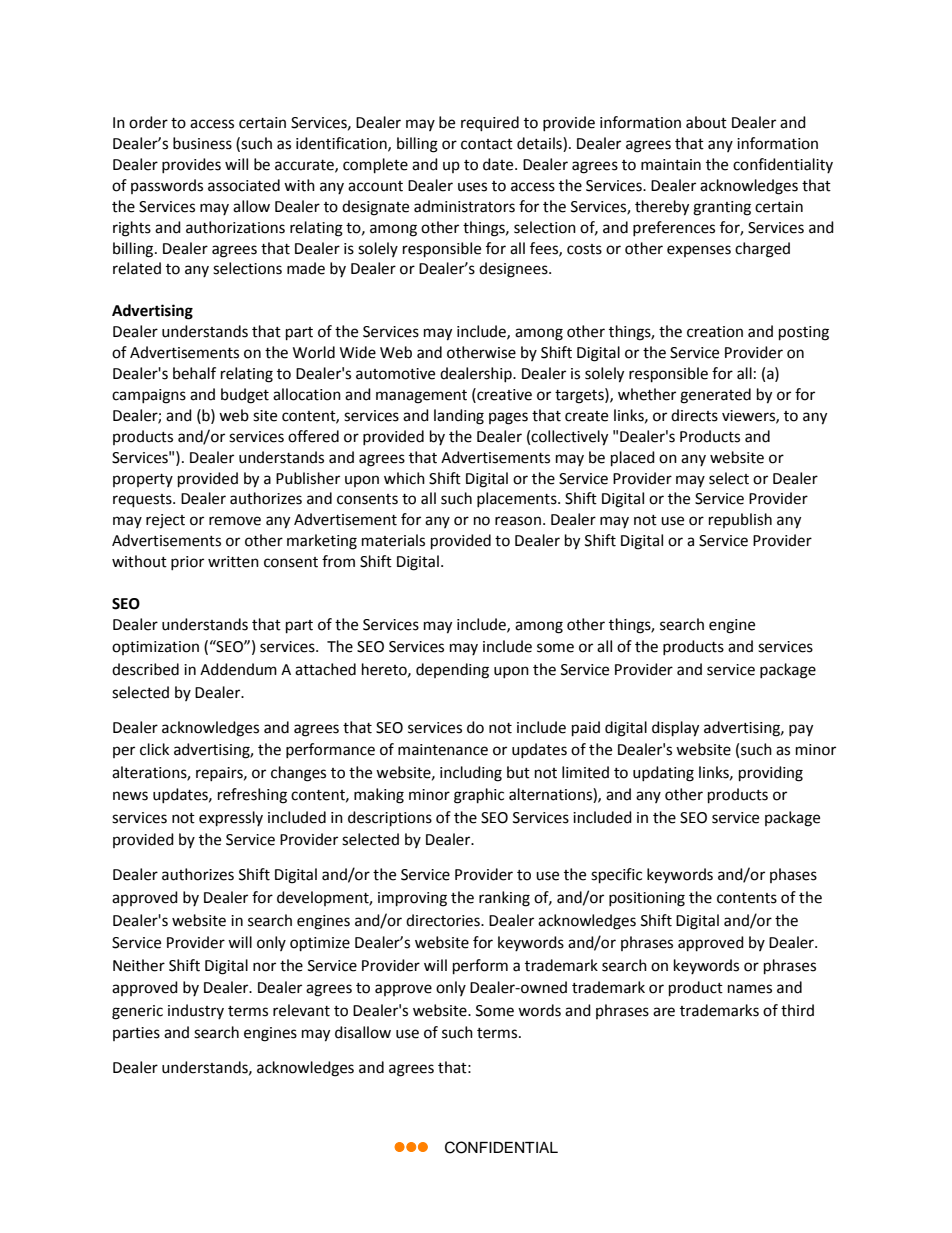 The image size is (952, 1233). What do you see at coordinates (196, 1011) in the screenshot?
I see `industry` at bounding box center [196, 1011].
